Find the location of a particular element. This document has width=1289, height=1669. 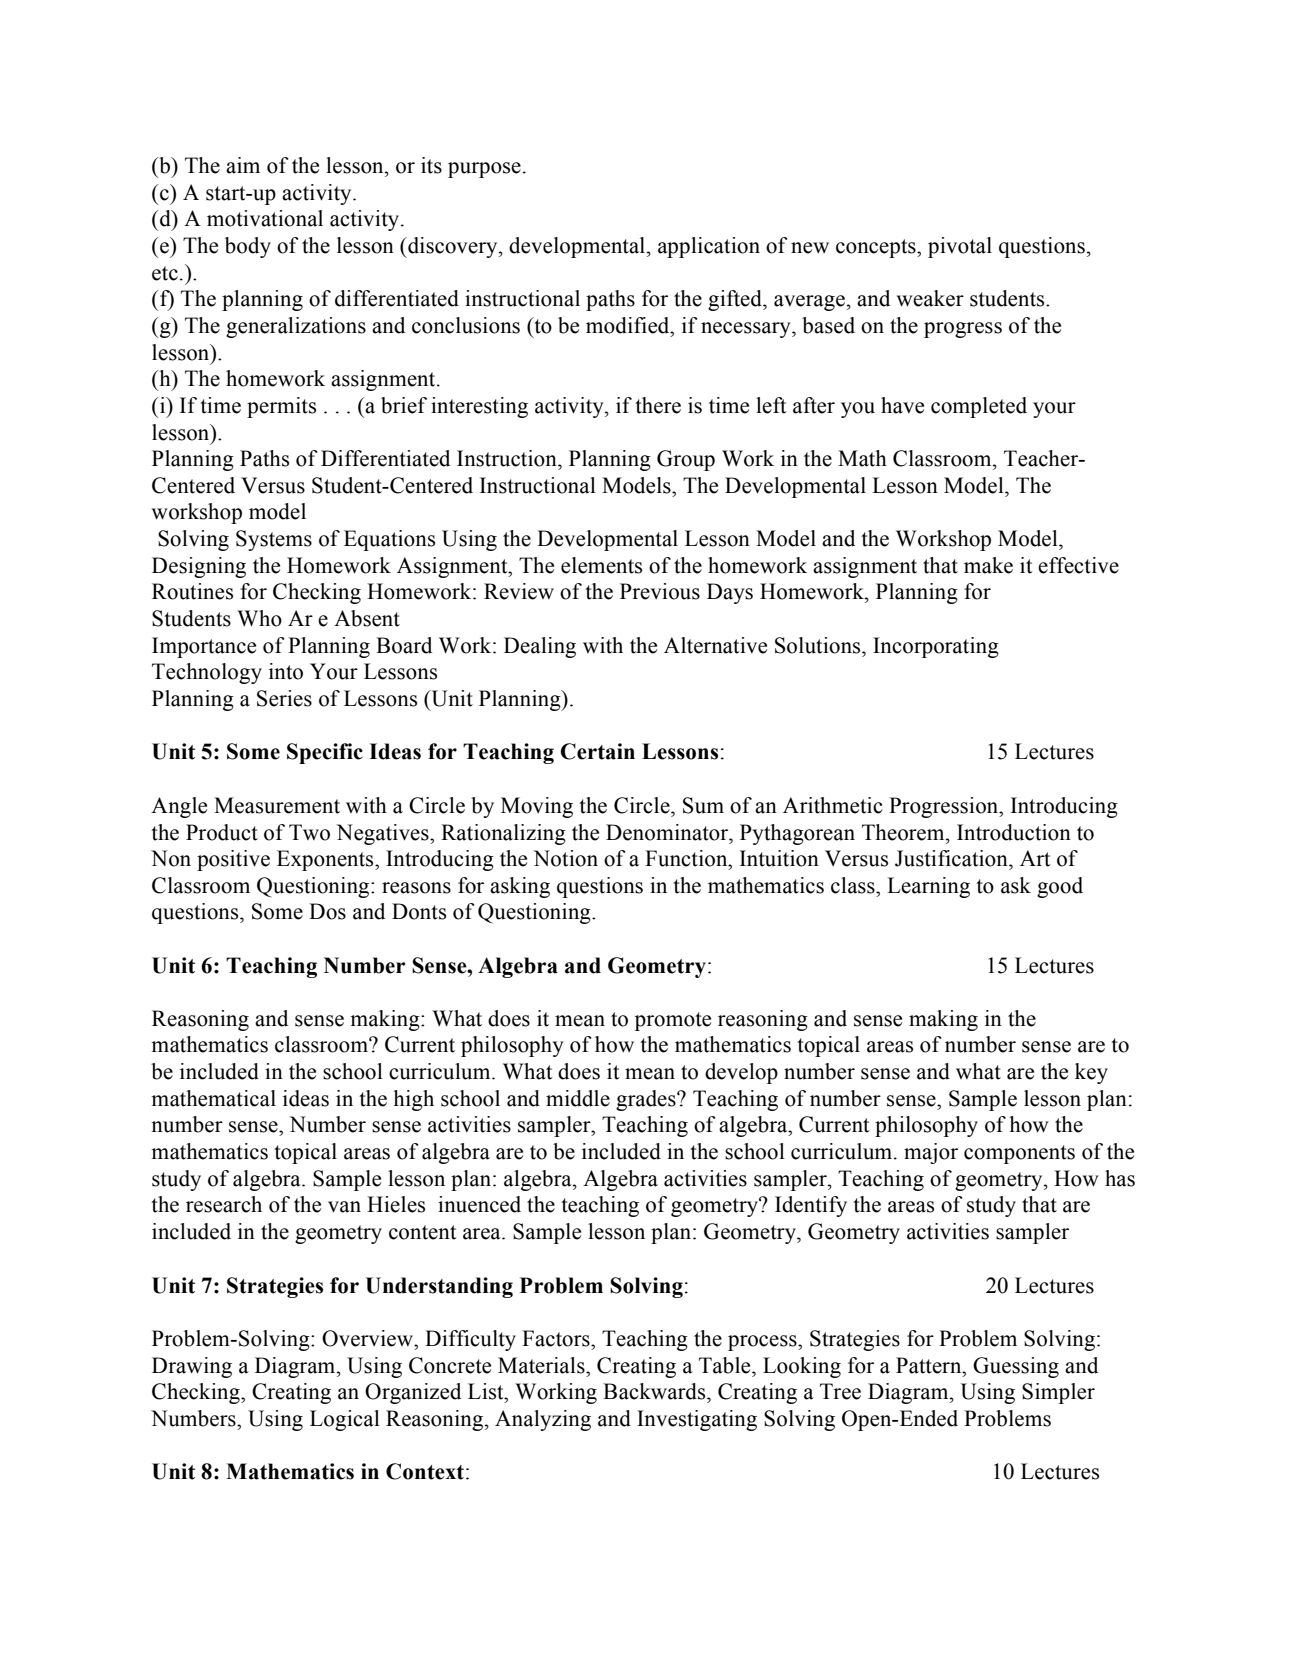

grades is located at coordinates (647, 1100).
